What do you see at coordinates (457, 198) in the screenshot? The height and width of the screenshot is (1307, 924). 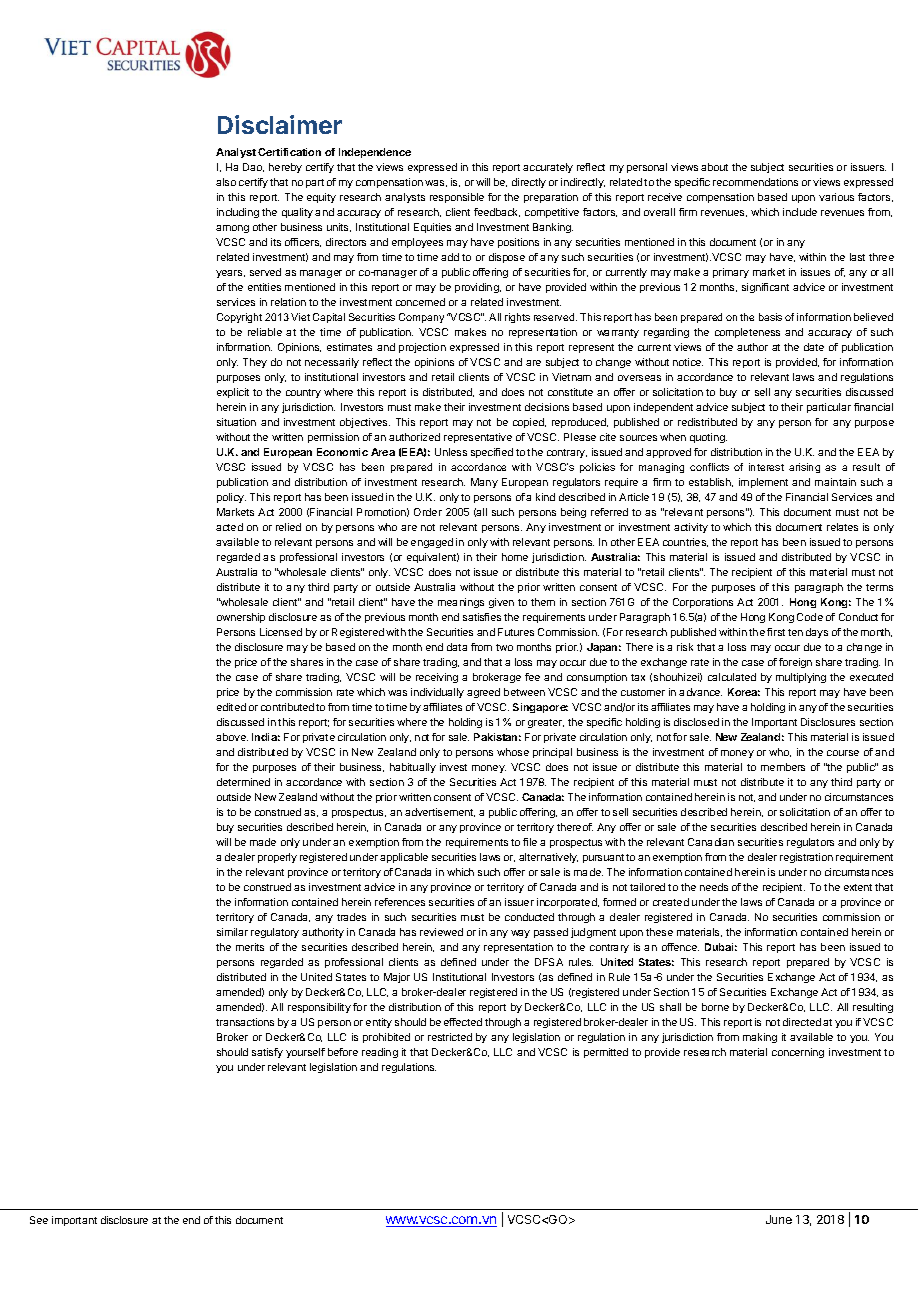 I see `responsible` at bounding box center [457, 198].
